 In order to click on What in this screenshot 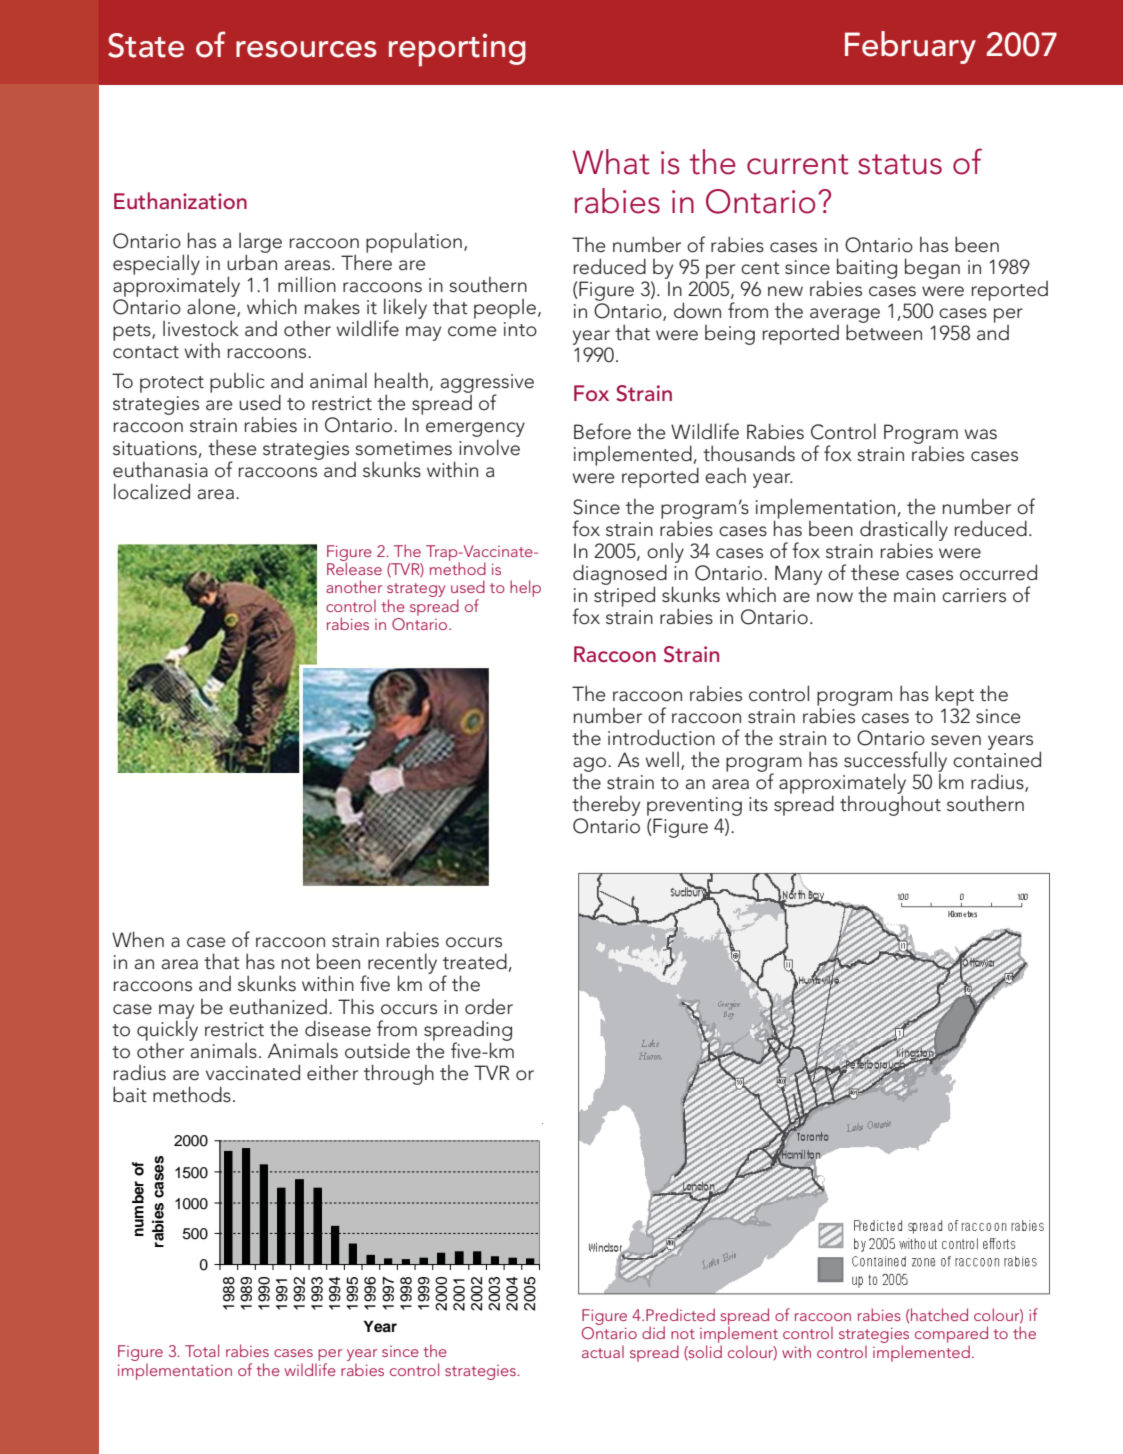, I will do `click(611, 162)`.
